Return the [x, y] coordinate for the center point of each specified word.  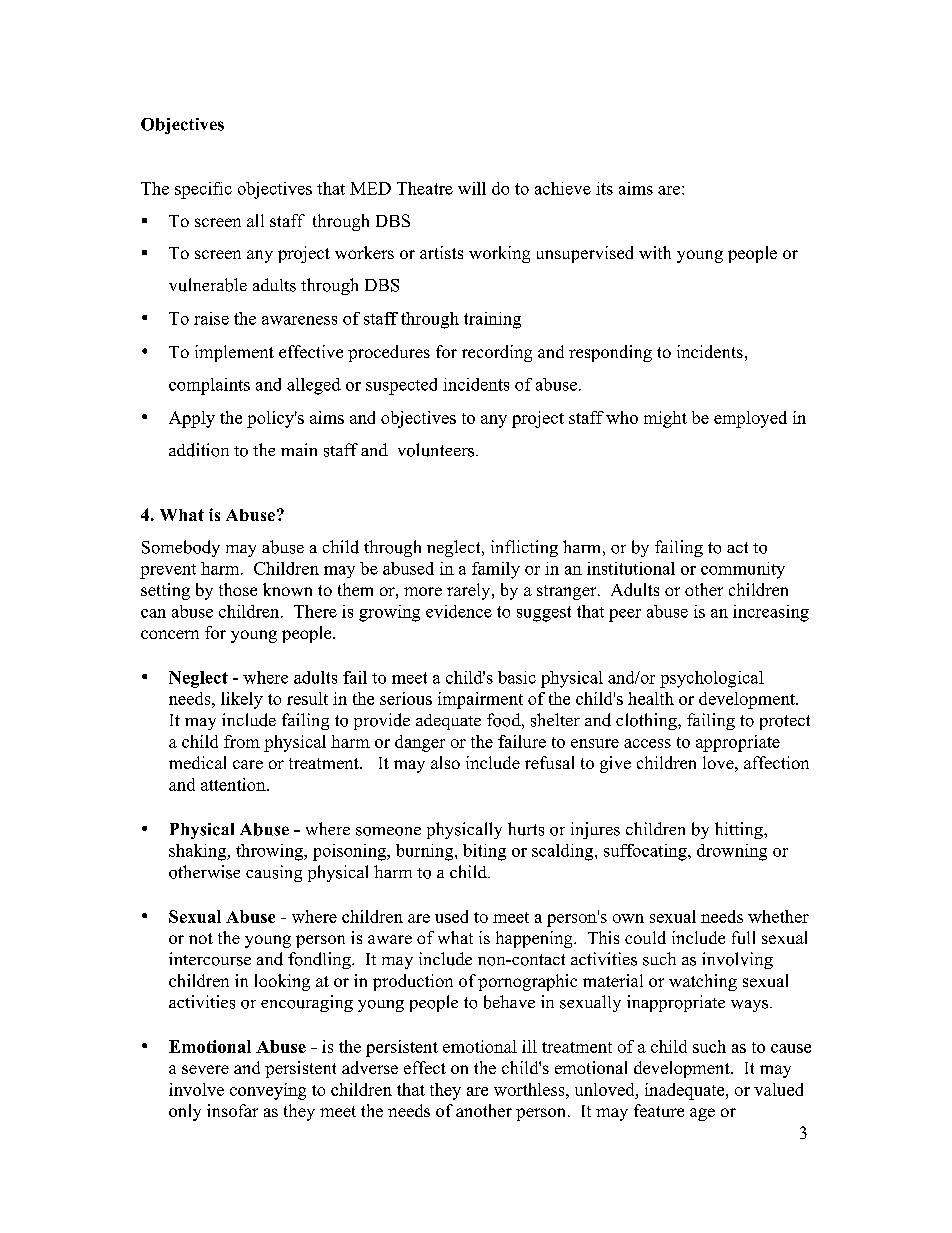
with [655, 252]
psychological [712, 679]
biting [484, 852]
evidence [459, 611]
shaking [199, 852]
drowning [732, 852]
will [472, 188]
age [702, 1114]
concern [170, 634]
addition [199, 450]
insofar [232, 1110]
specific [203, 190]
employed [750, 419]
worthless [530, 1089]
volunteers [436, 450]
